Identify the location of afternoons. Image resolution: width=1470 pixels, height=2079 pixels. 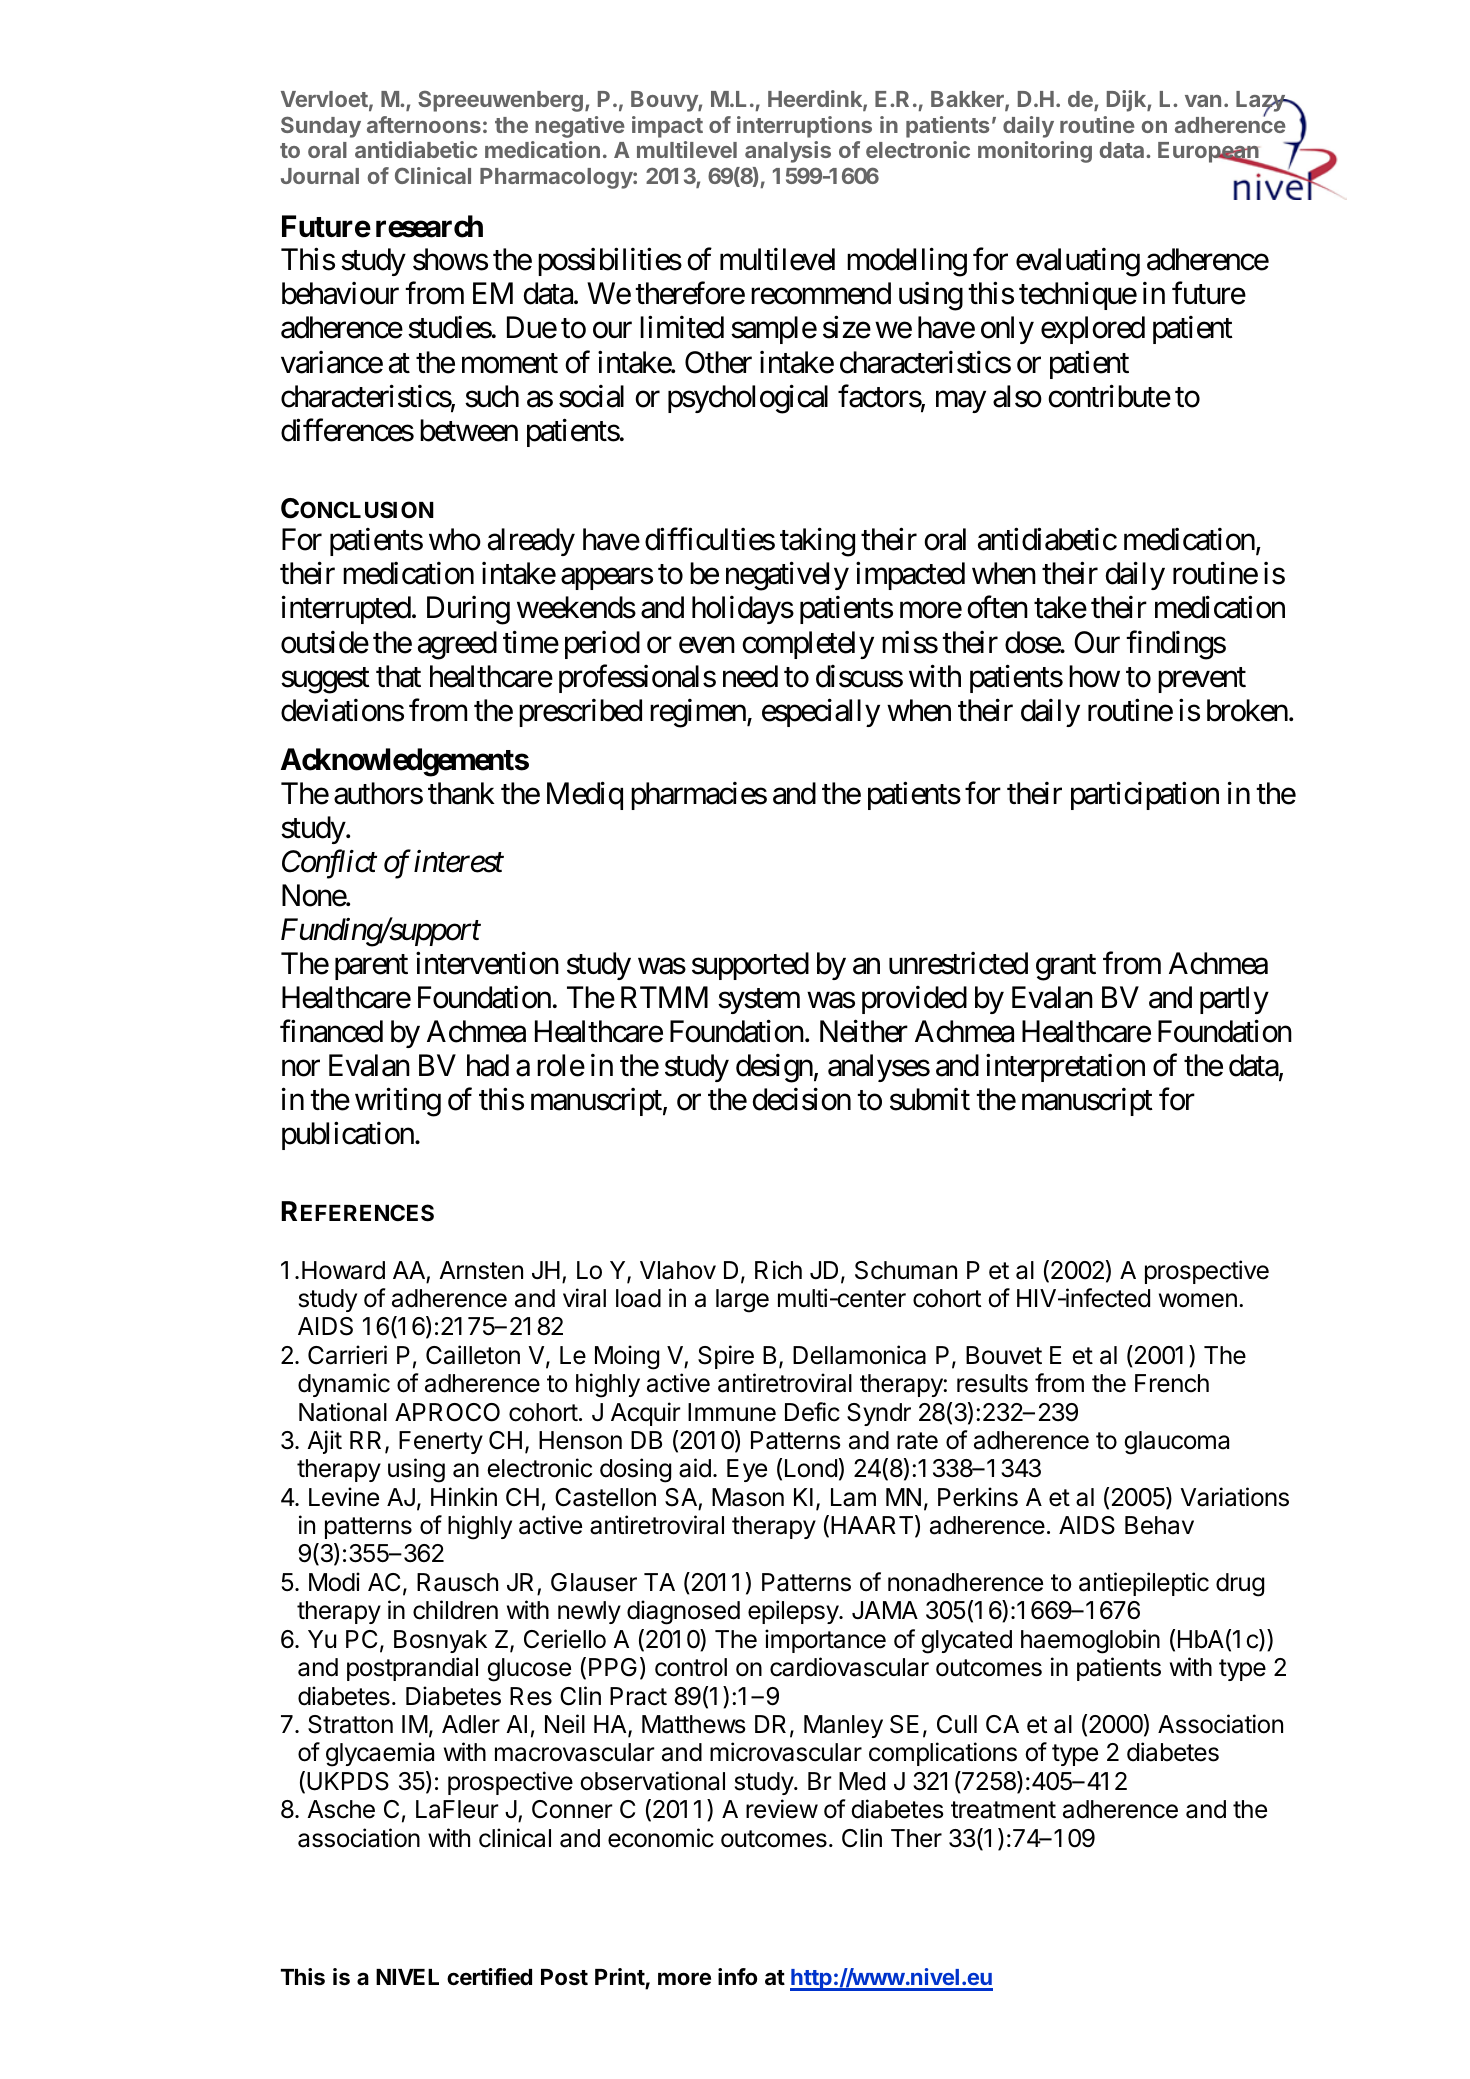
(424, 124).
